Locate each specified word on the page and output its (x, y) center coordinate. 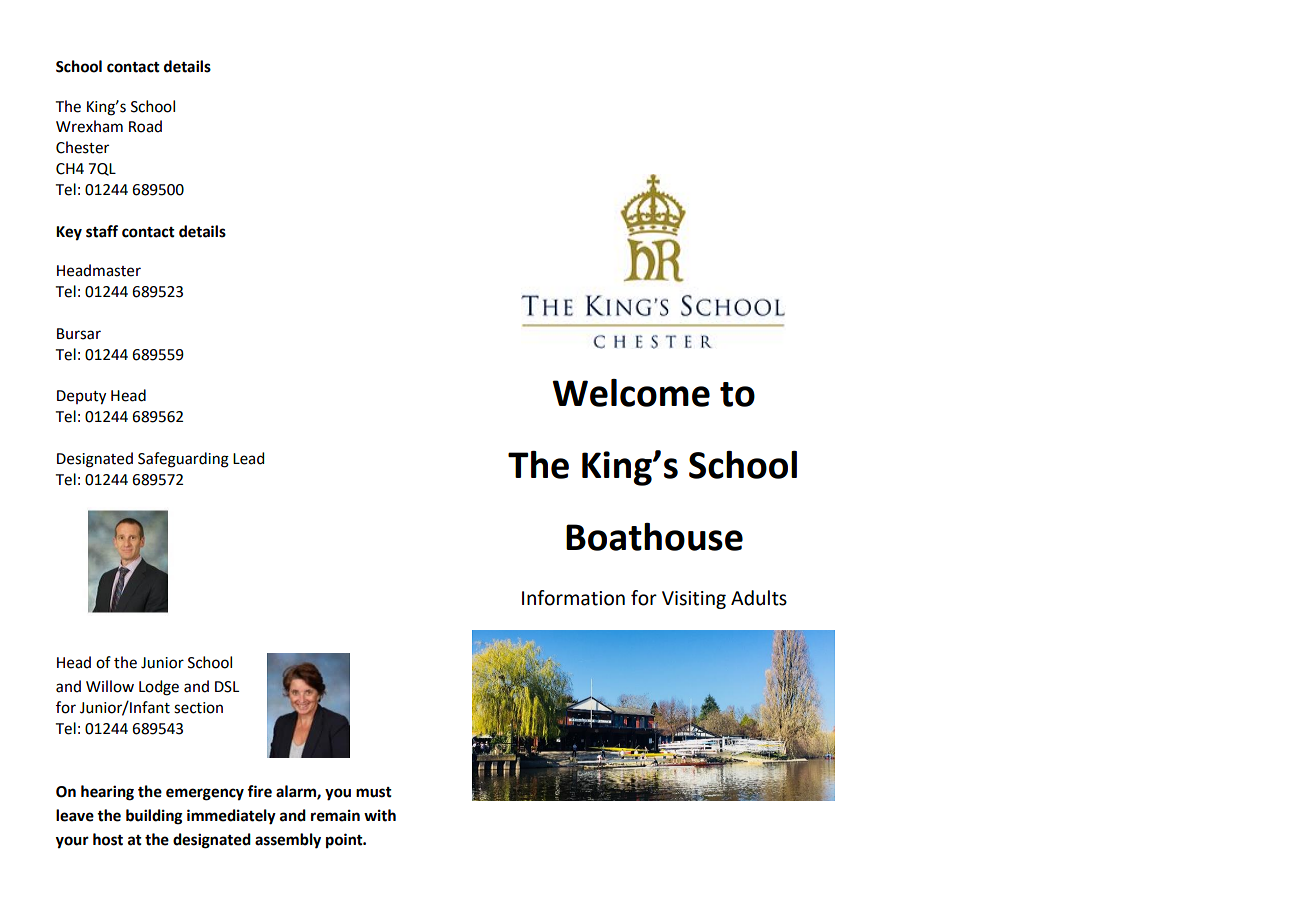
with (380, 815)
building (154, 817)
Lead (248, 458)
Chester (82, 147)
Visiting (694, 600)
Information (573, 598)
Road (145, 126)
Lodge (159, 688)
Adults (759, 598)
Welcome (631, 393)
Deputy (81, 397)
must (374, 792)
